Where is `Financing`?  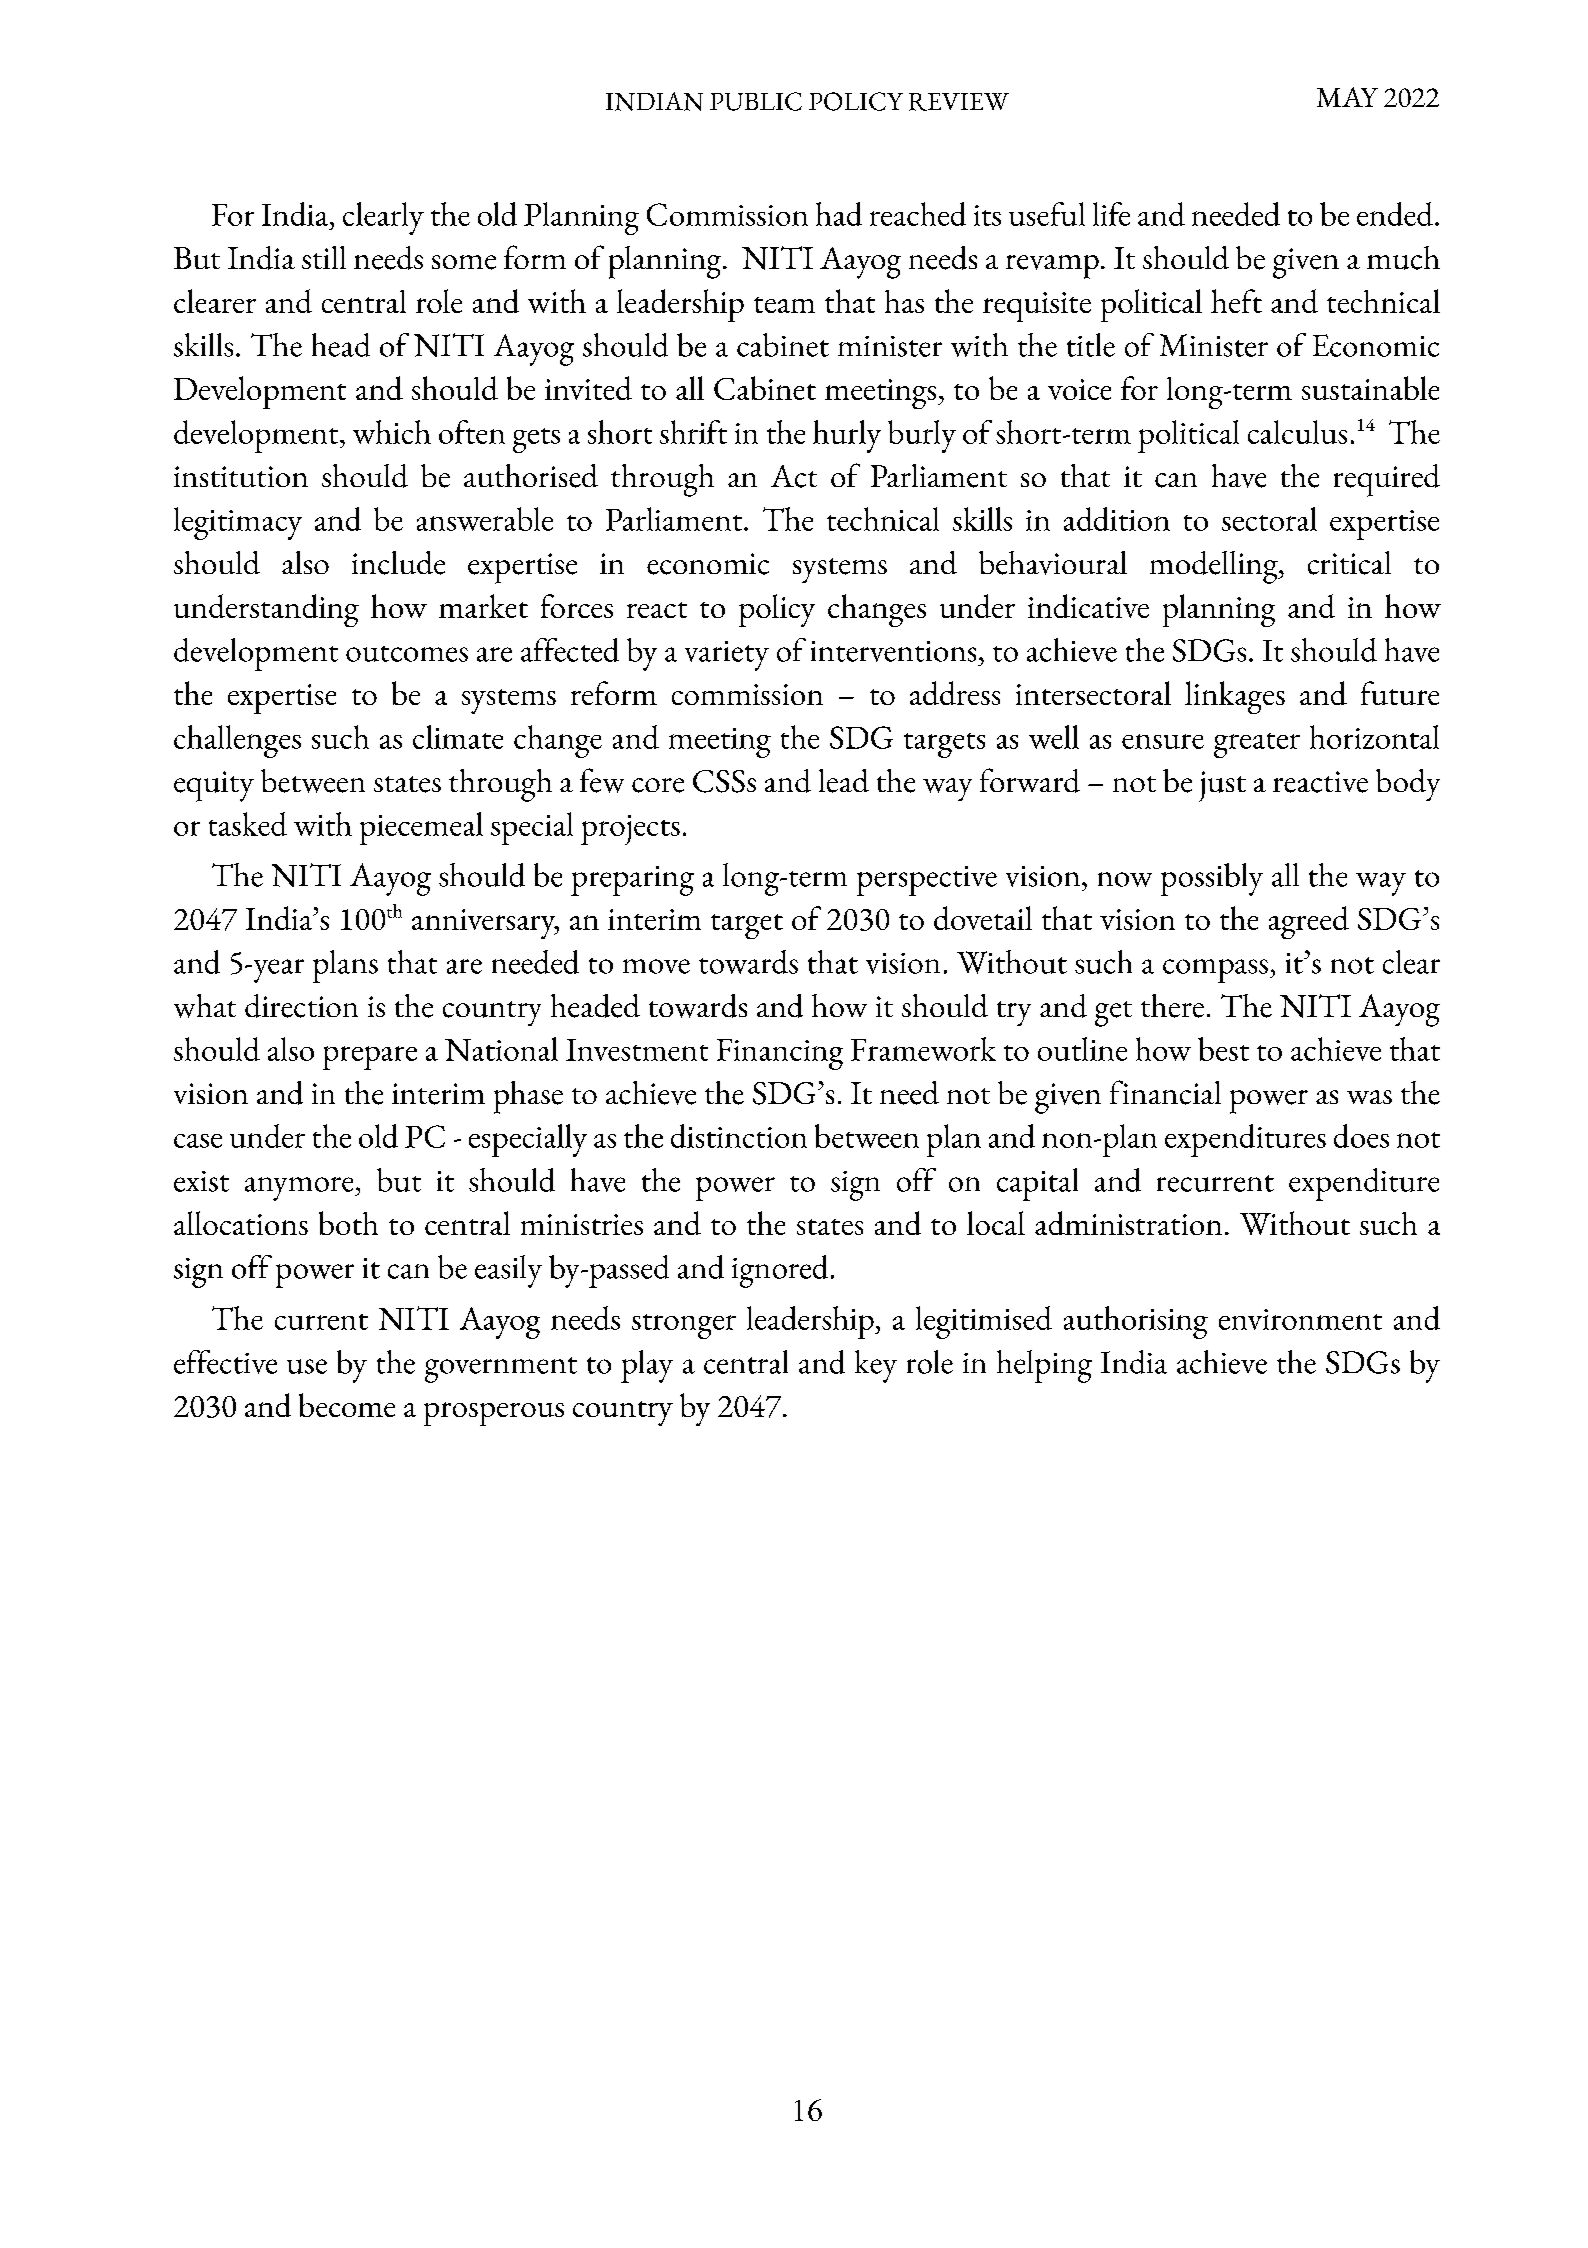
Financing is located at coordinates (780, 1054).
